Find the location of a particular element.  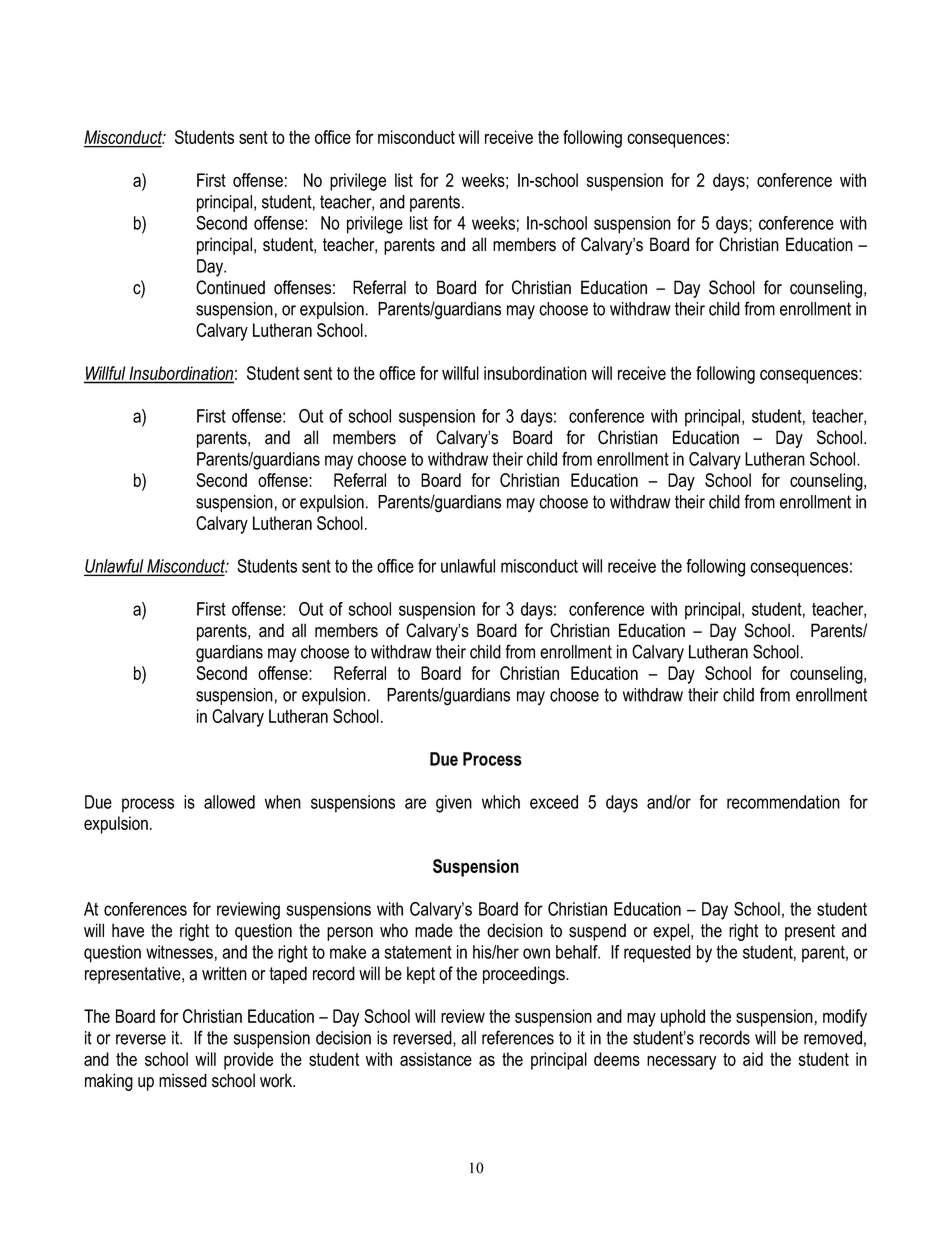

Continued is located at coordinates (230, 287).
